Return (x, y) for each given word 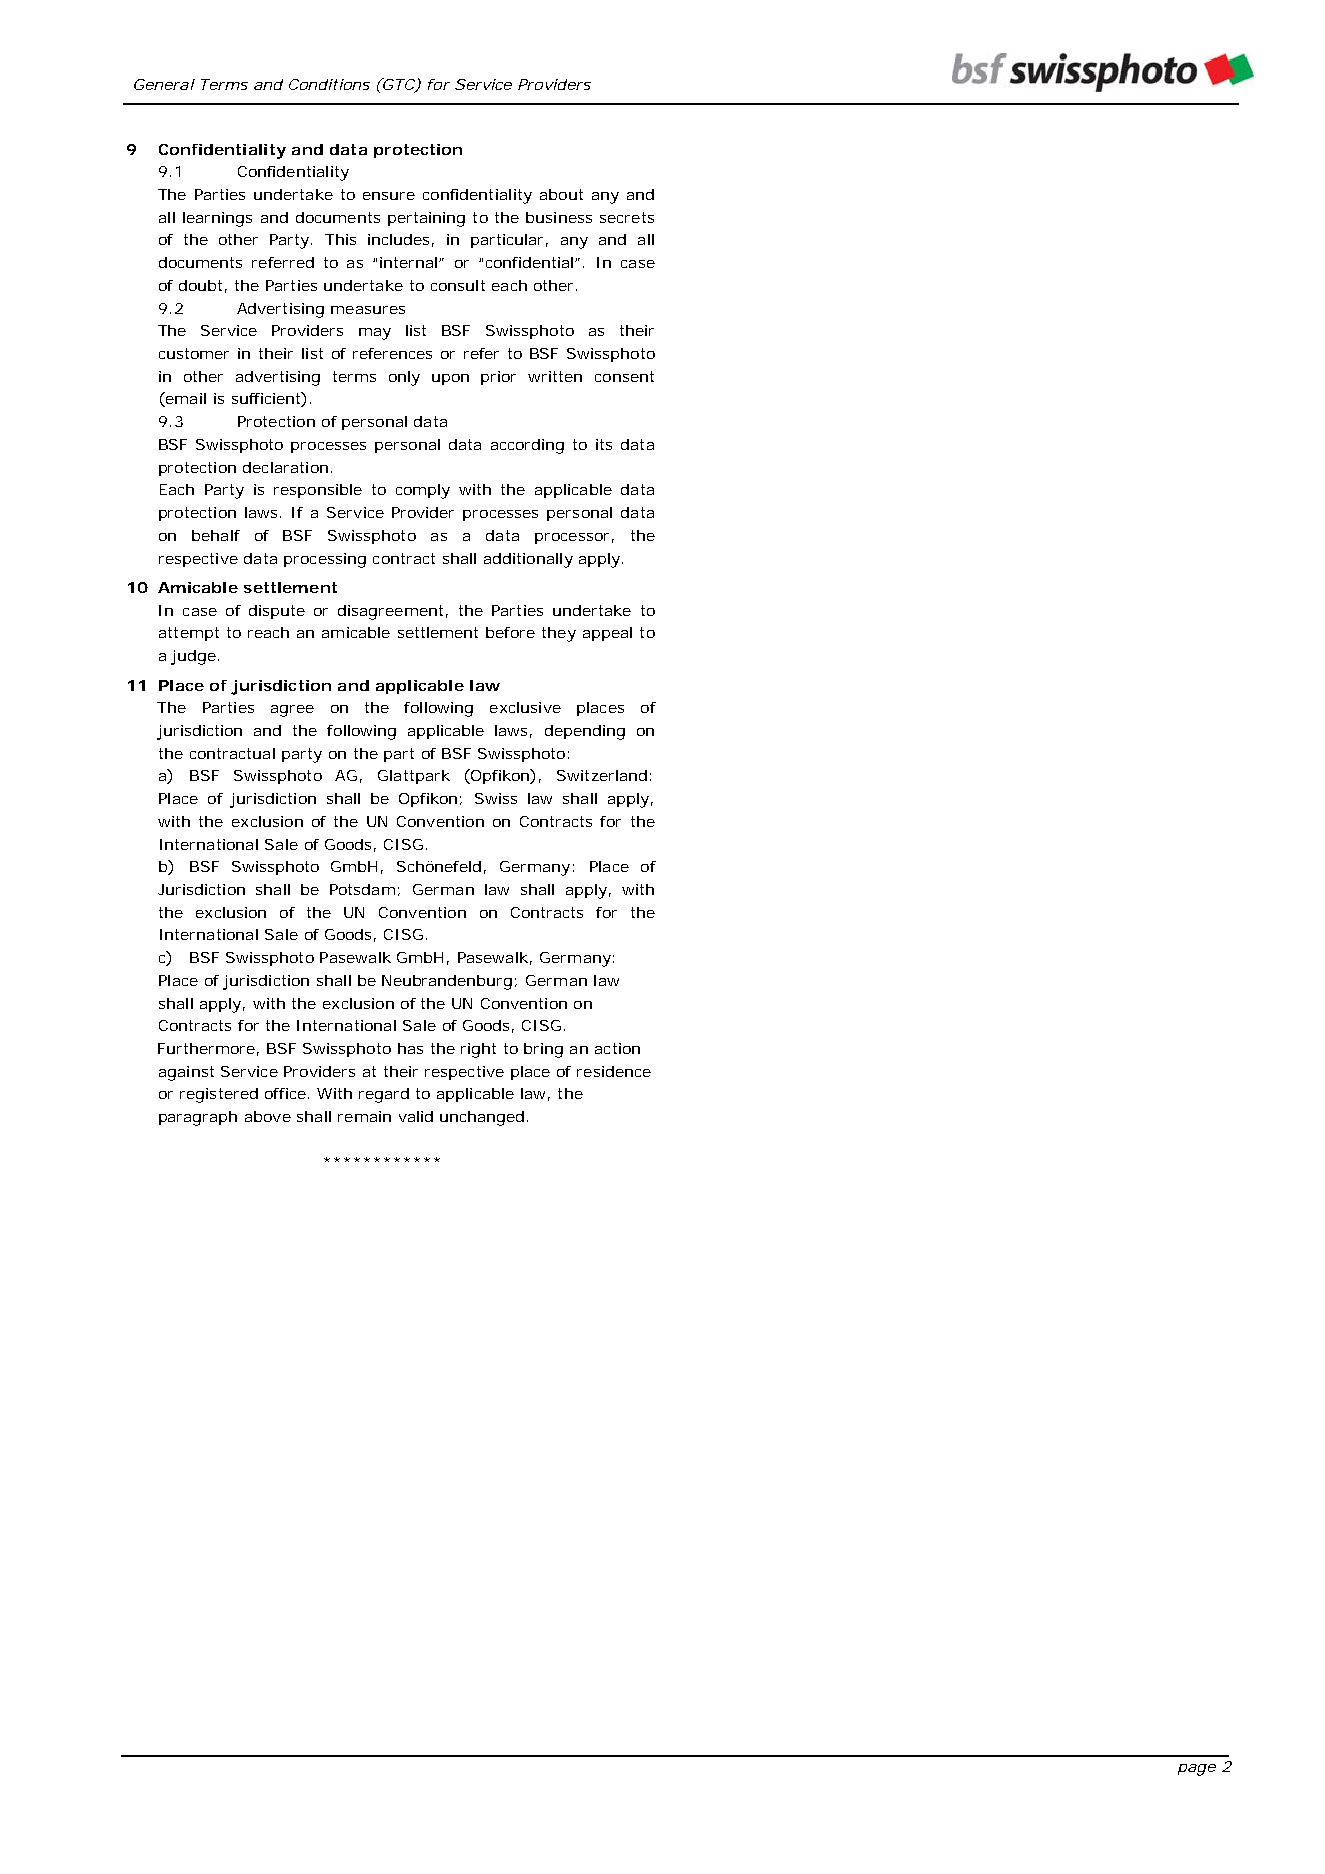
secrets (627, 217)
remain (364, 1116)
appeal (607, 634)
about (561, 194)
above (268, 1116)
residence (614, 1071)
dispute (277, 612)
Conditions (329, 84)
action (617, 1048)
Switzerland (602, 775)
